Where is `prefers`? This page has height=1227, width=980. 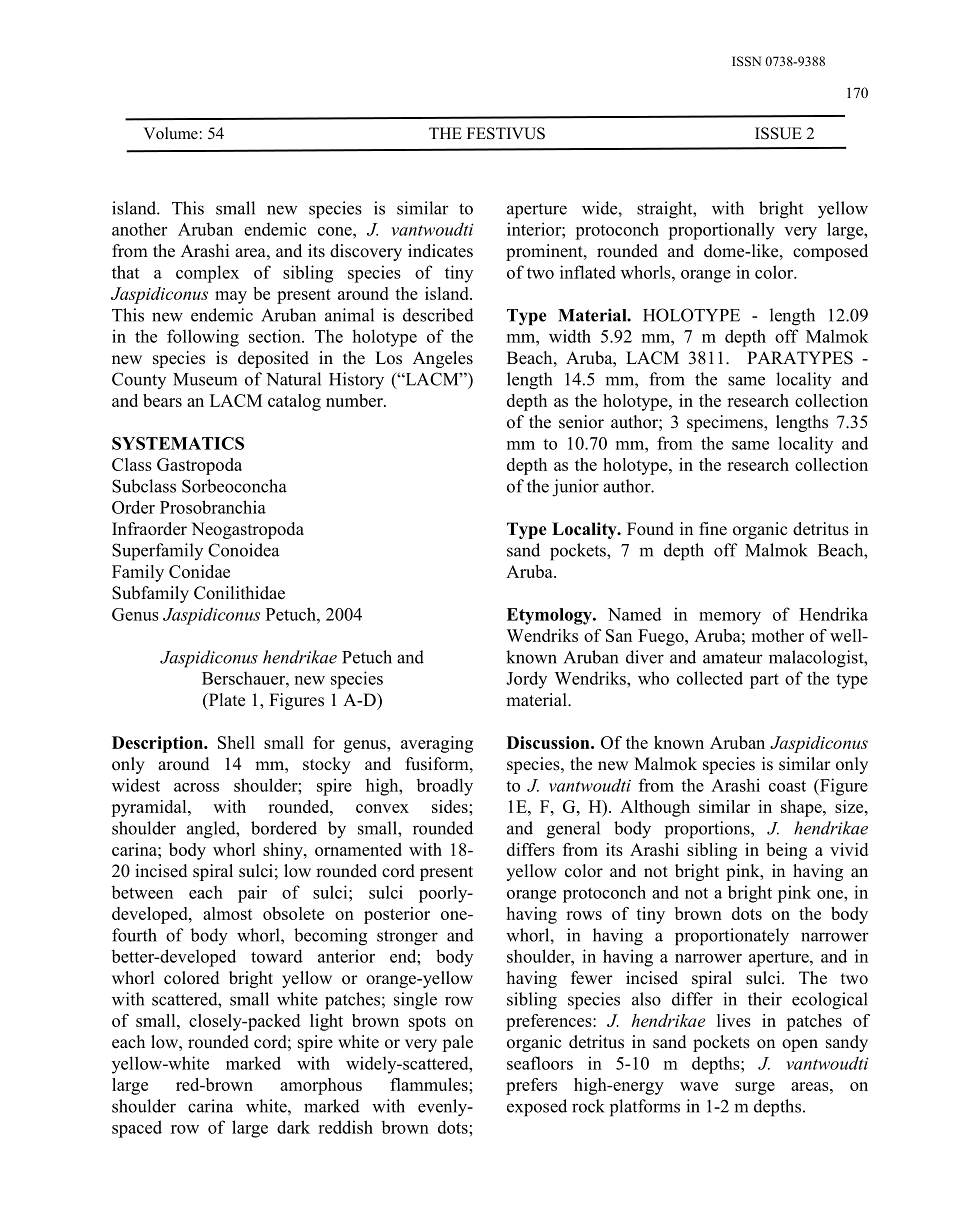 prefers is located at coordinates (531, 1086).
